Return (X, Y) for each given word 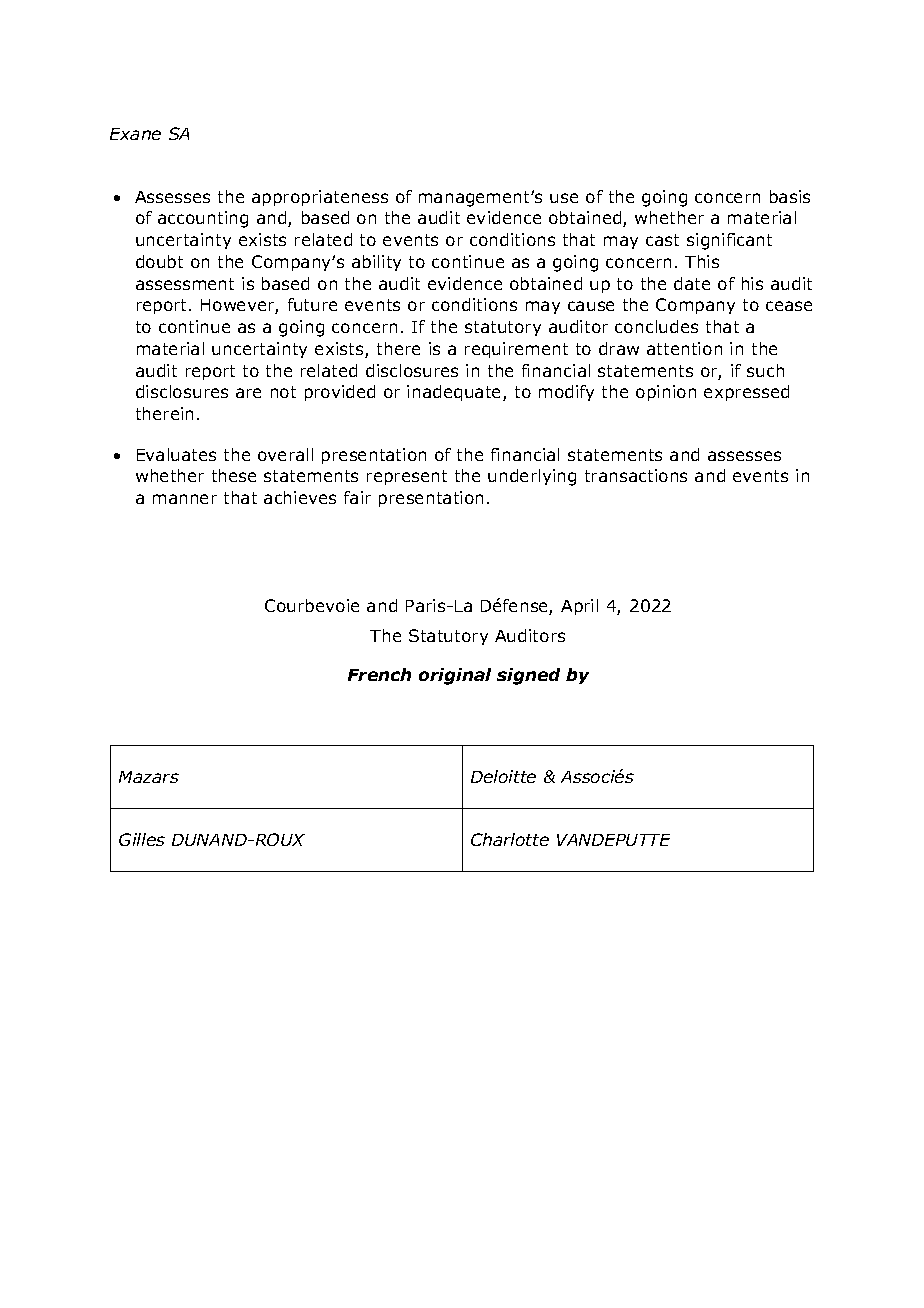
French (379, 674)
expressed (746, 393)
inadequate (455, 393)
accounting (203, 219)
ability (376, 263)
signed (528, 676)
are (248, 393)
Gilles (142, 839)
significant (729, 241)
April (579, 607)
